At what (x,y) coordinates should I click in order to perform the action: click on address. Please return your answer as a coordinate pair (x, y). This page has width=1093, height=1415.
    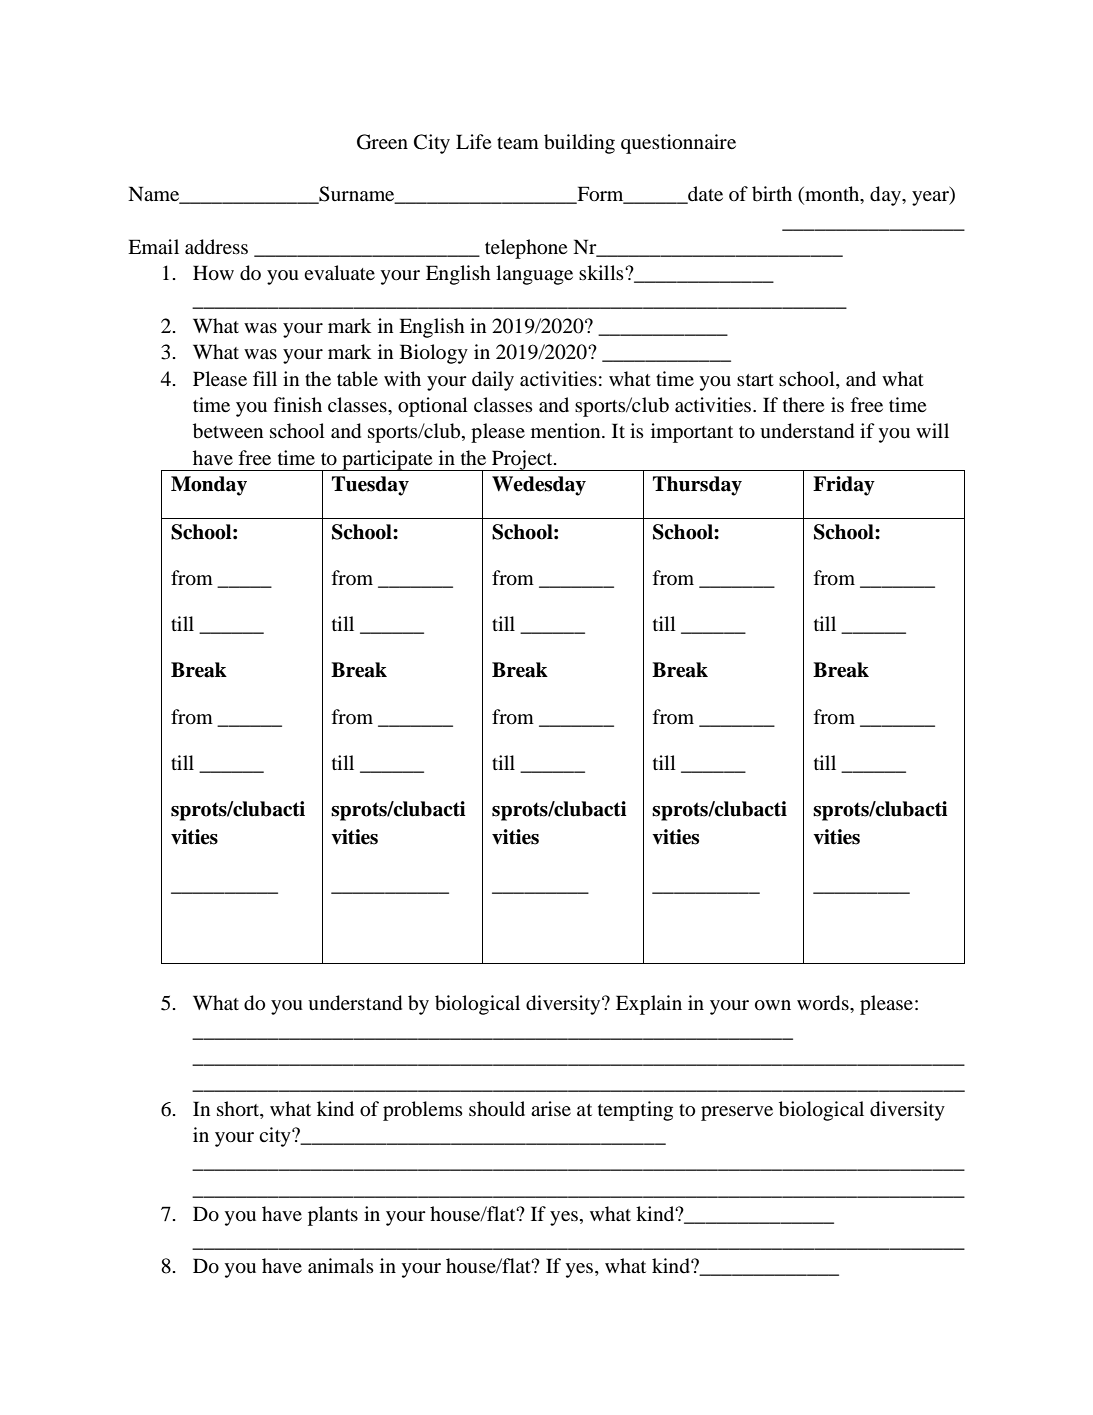
    Looking at the image, I should click on (216, 247).
